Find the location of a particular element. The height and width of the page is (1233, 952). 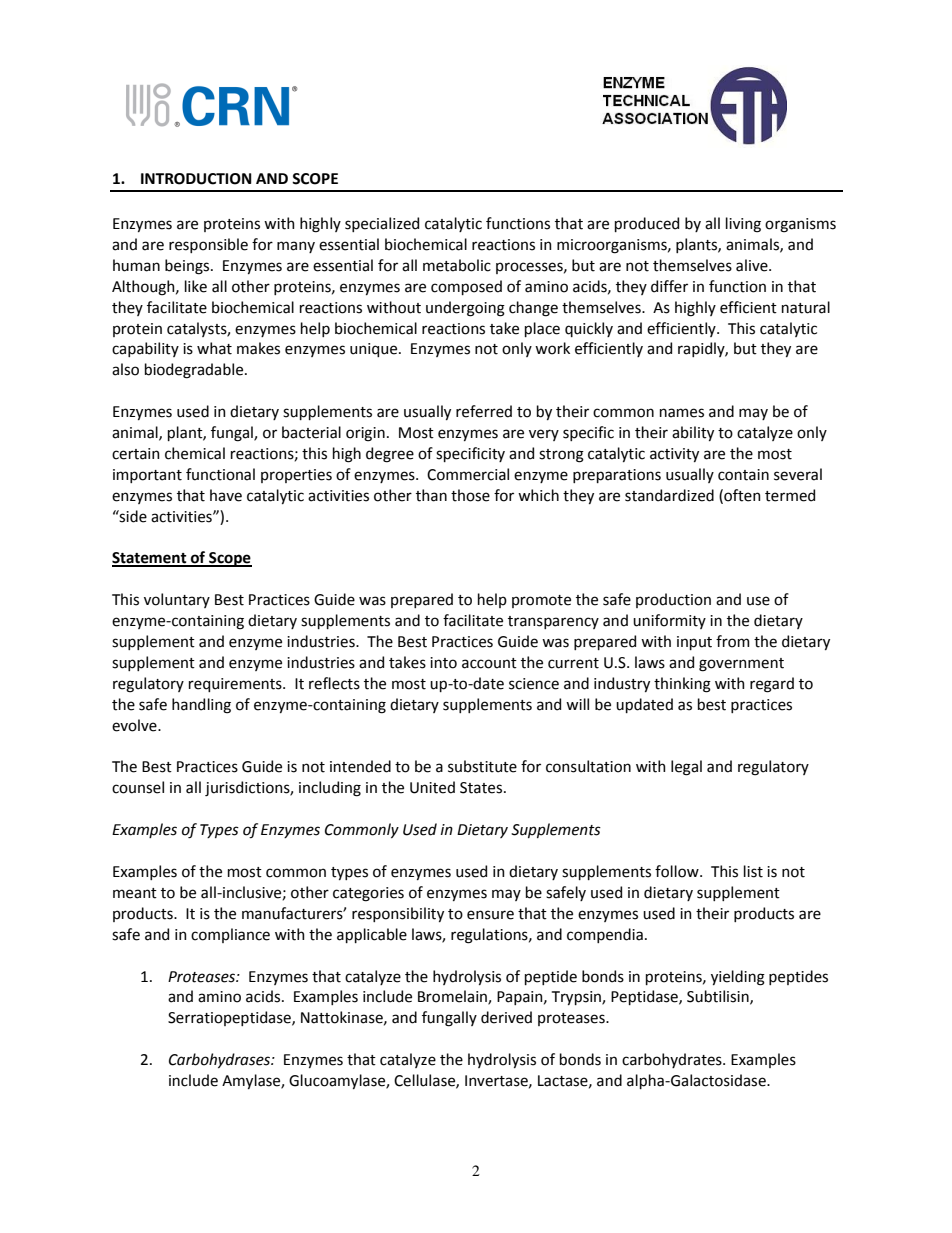

biodegradable is located at coordinates (194, 371).
